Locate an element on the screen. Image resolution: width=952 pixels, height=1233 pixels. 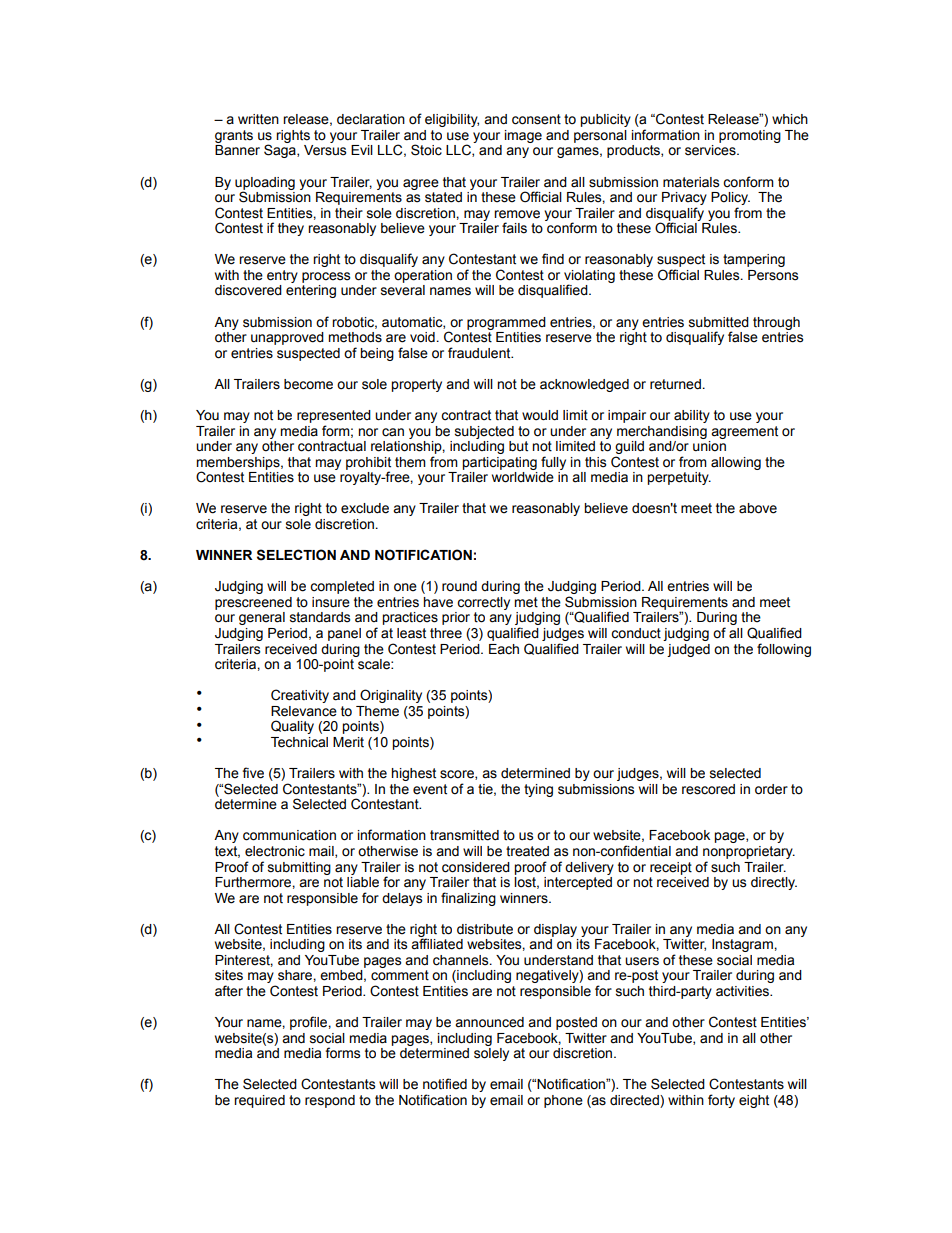
participating is located at coordinates (499, 463).
